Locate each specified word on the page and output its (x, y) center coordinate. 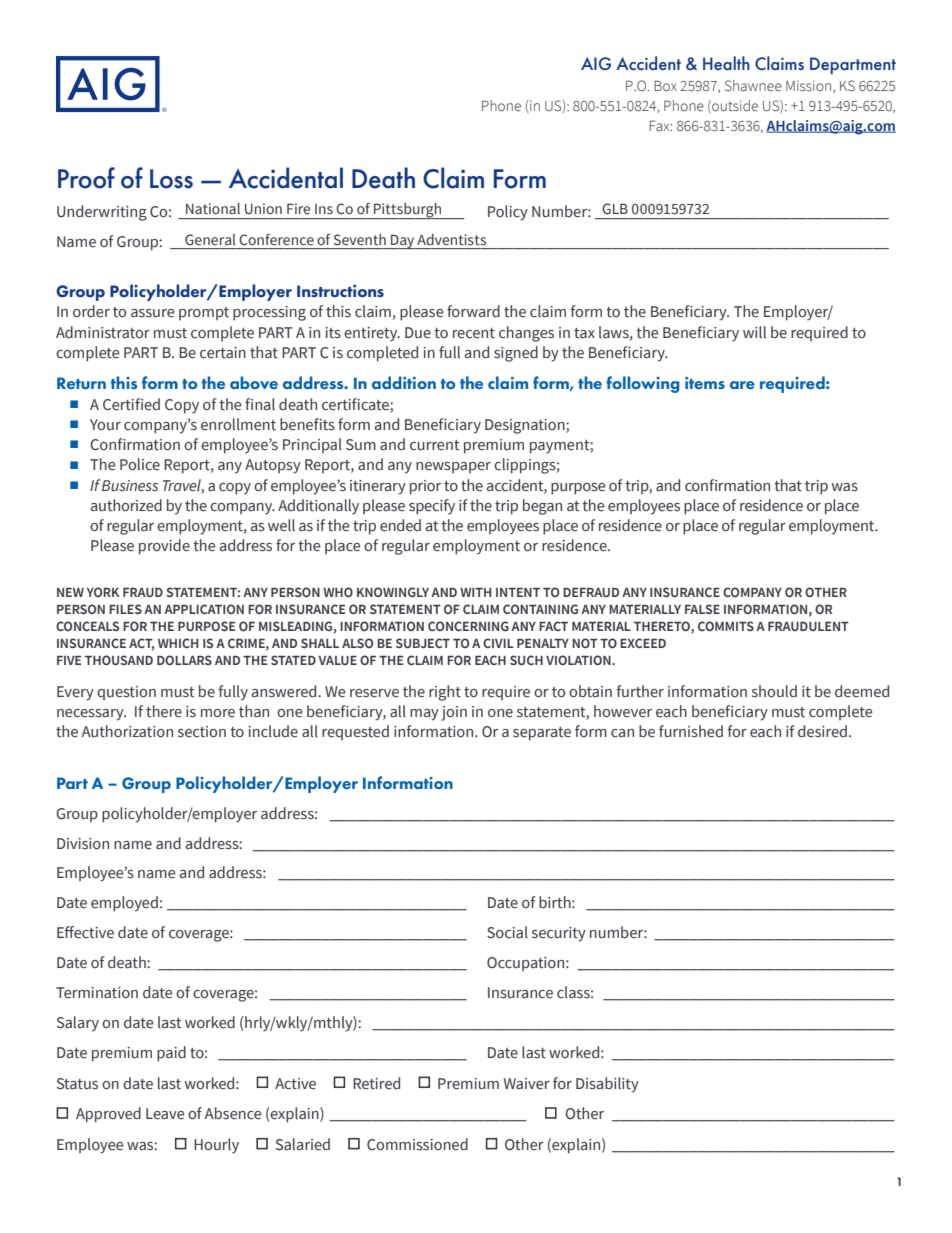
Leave (165, 1114)
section (202, 732)
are (742, 385)
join (454, 713)
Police (140, 464)
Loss (171, 179)
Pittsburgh (408, 211)
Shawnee (753, 86)
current (435, 445)
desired (822, 731)
